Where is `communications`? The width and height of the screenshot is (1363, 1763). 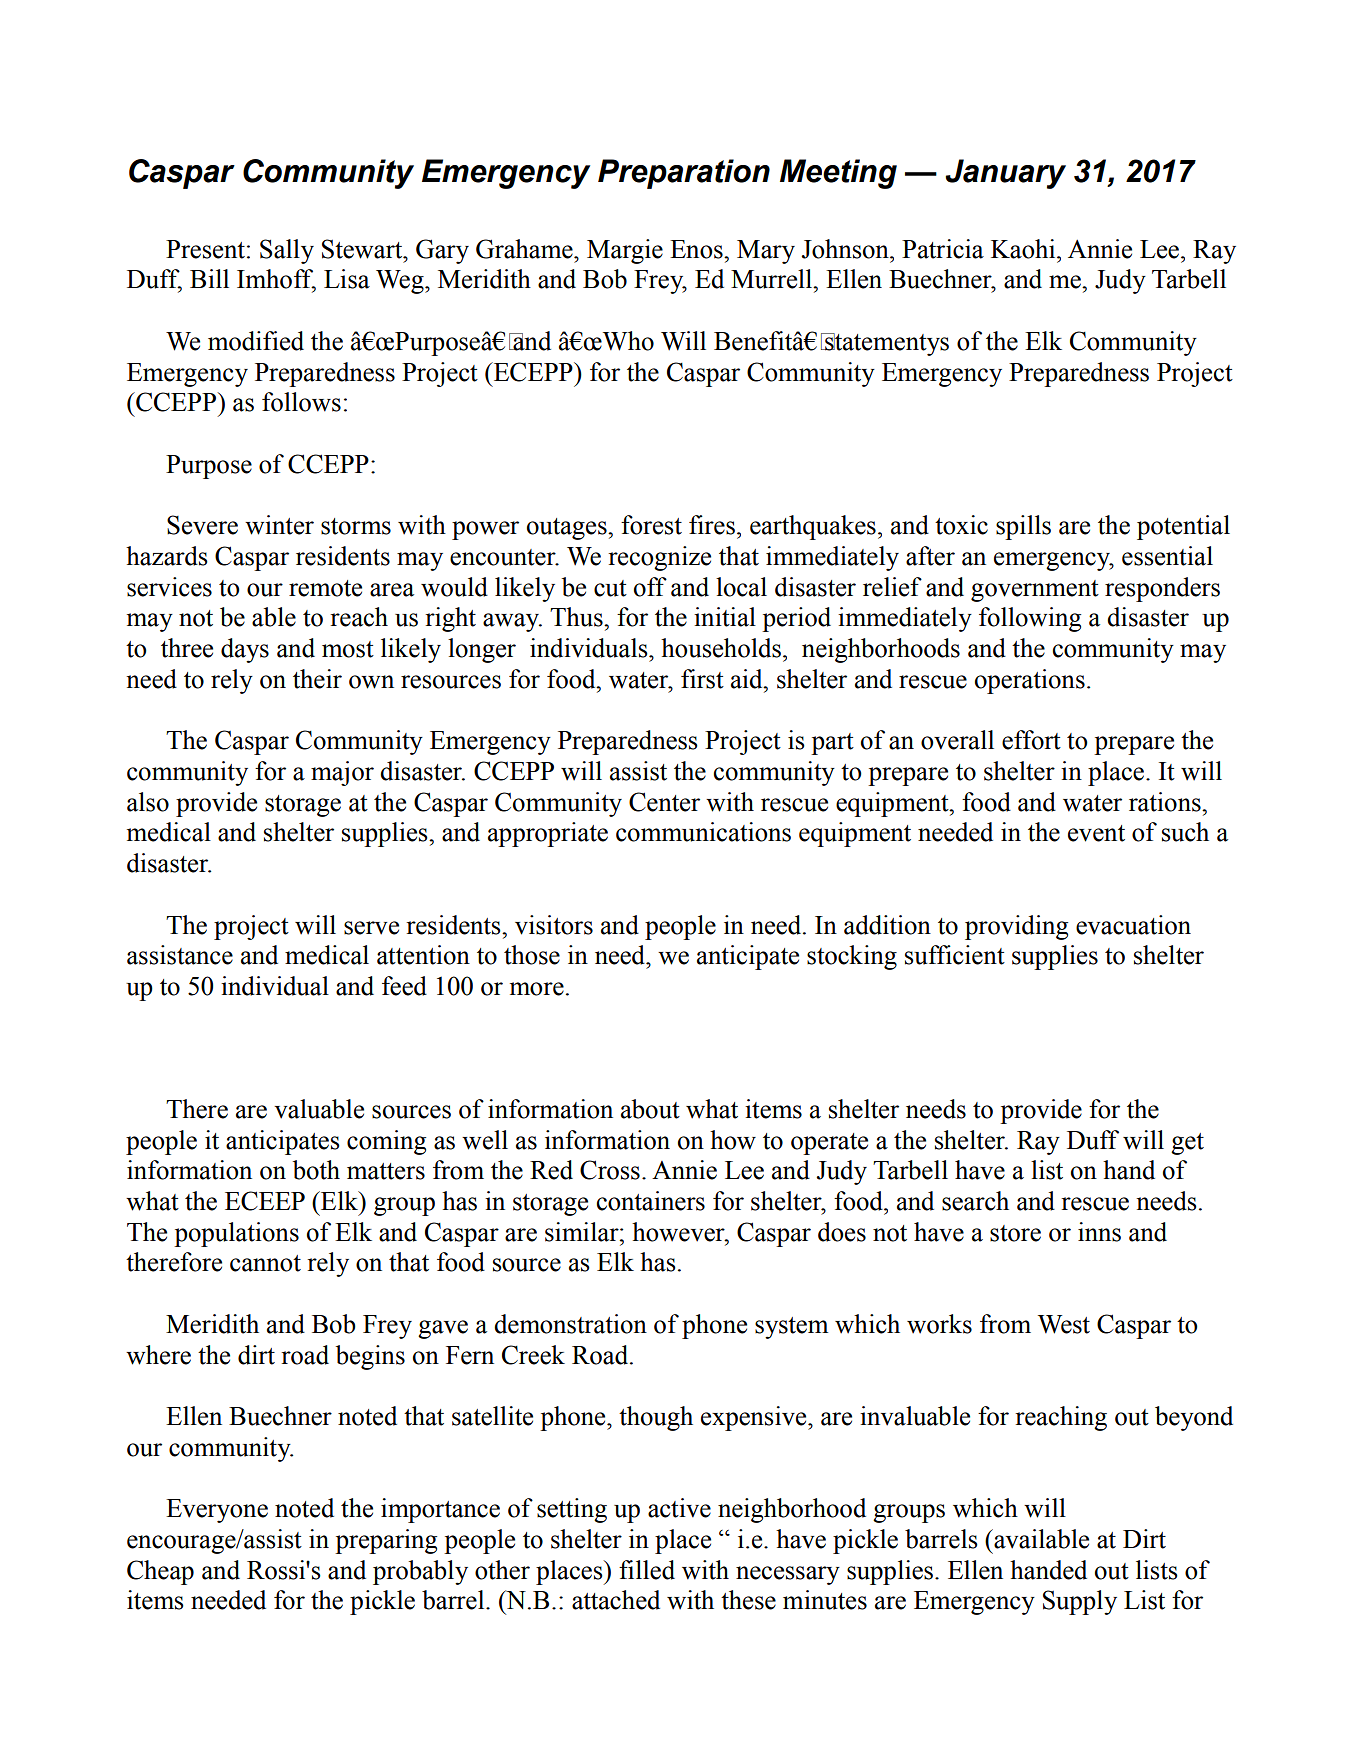 communications is located at coordinates (703, 832).
